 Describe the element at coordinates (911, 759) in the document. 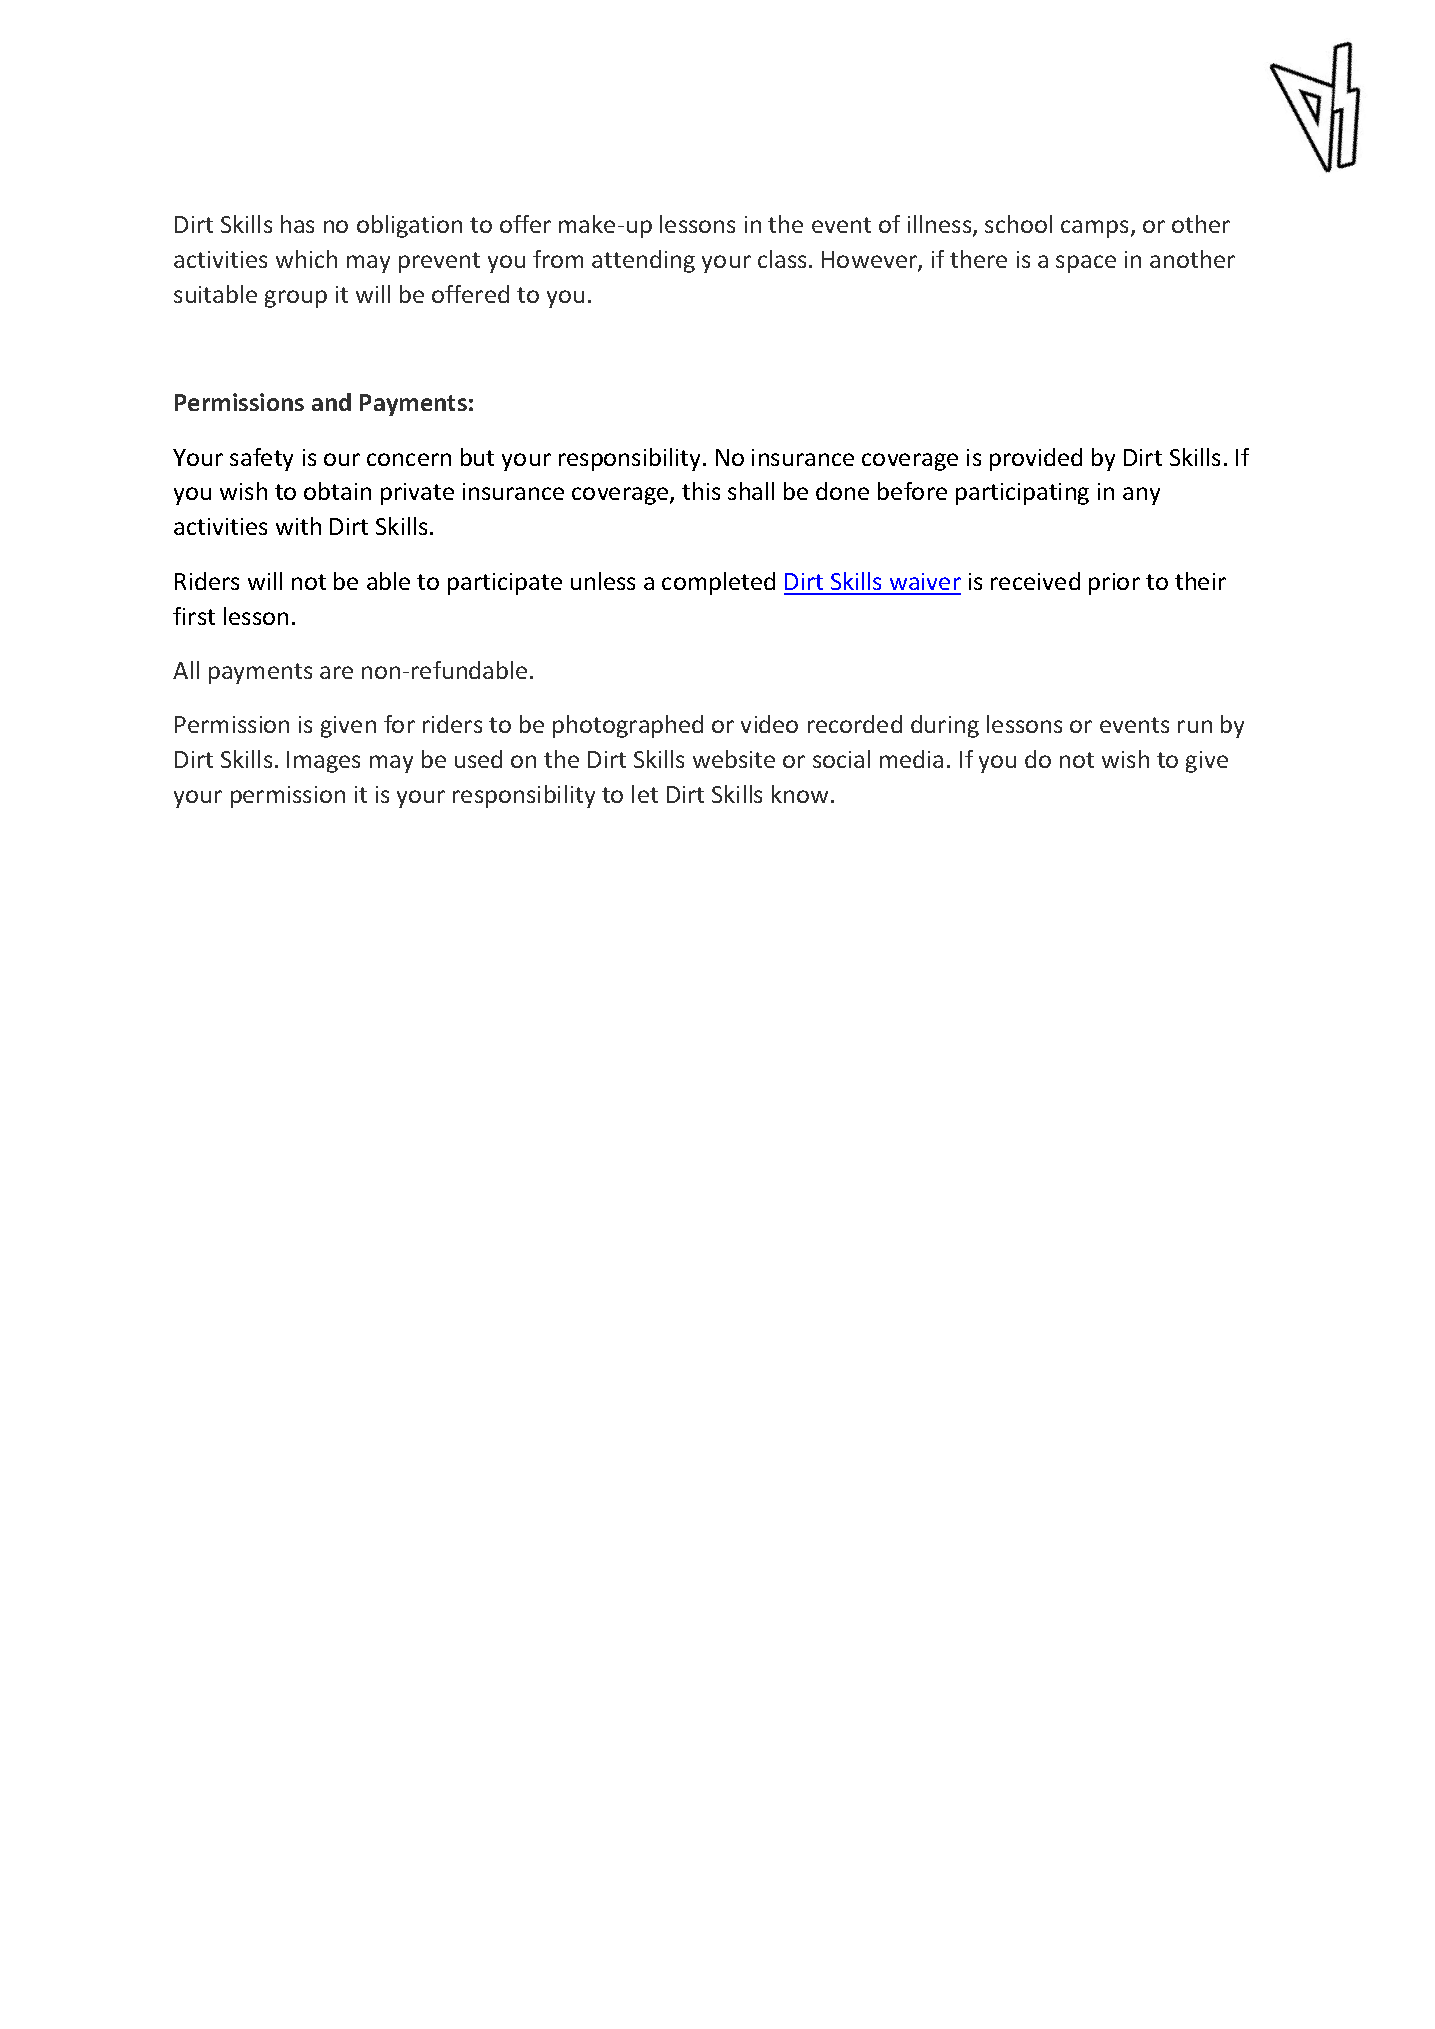

I see `media` at that location.
